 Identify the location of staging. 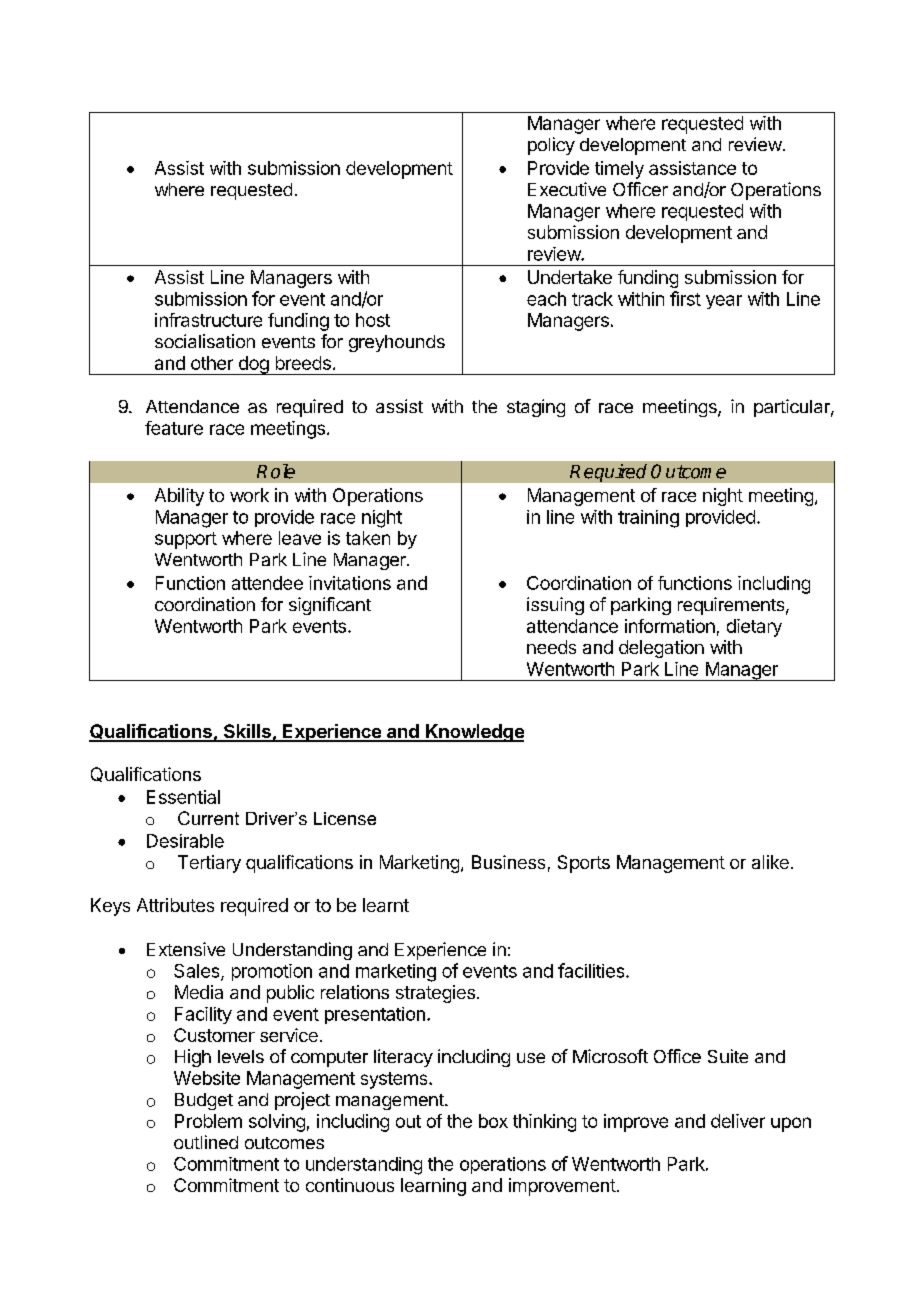
(536, 408).
